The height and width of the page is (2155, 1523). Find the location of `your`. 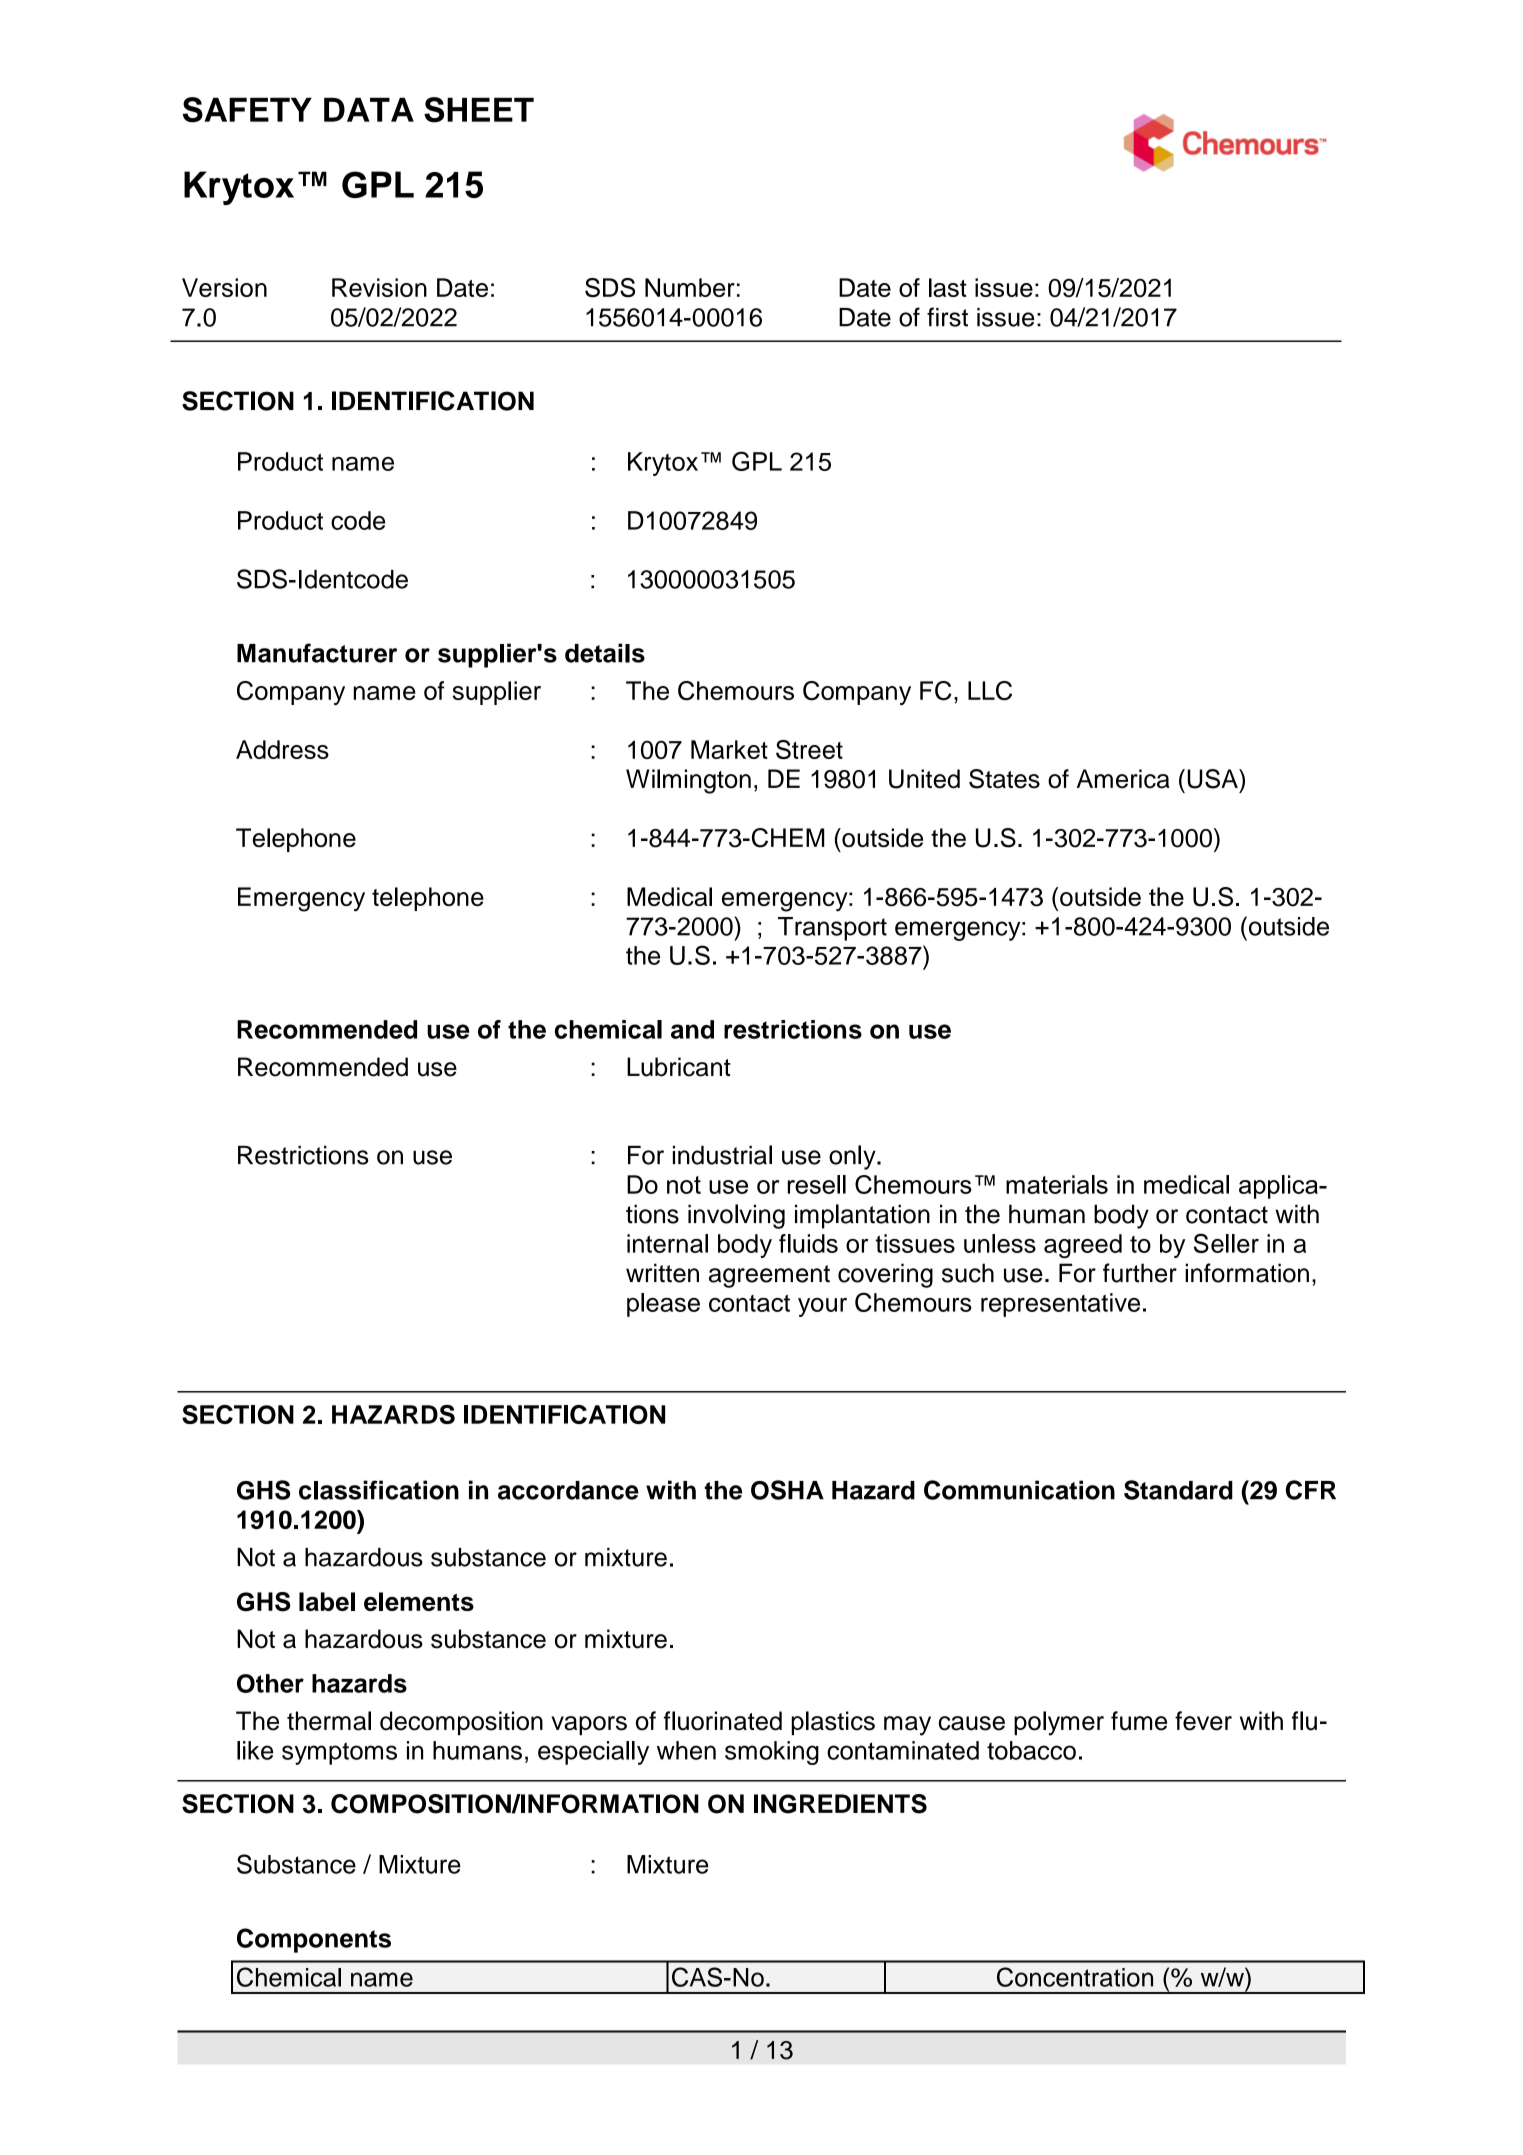

your is located at coordinates (822, 1307).
